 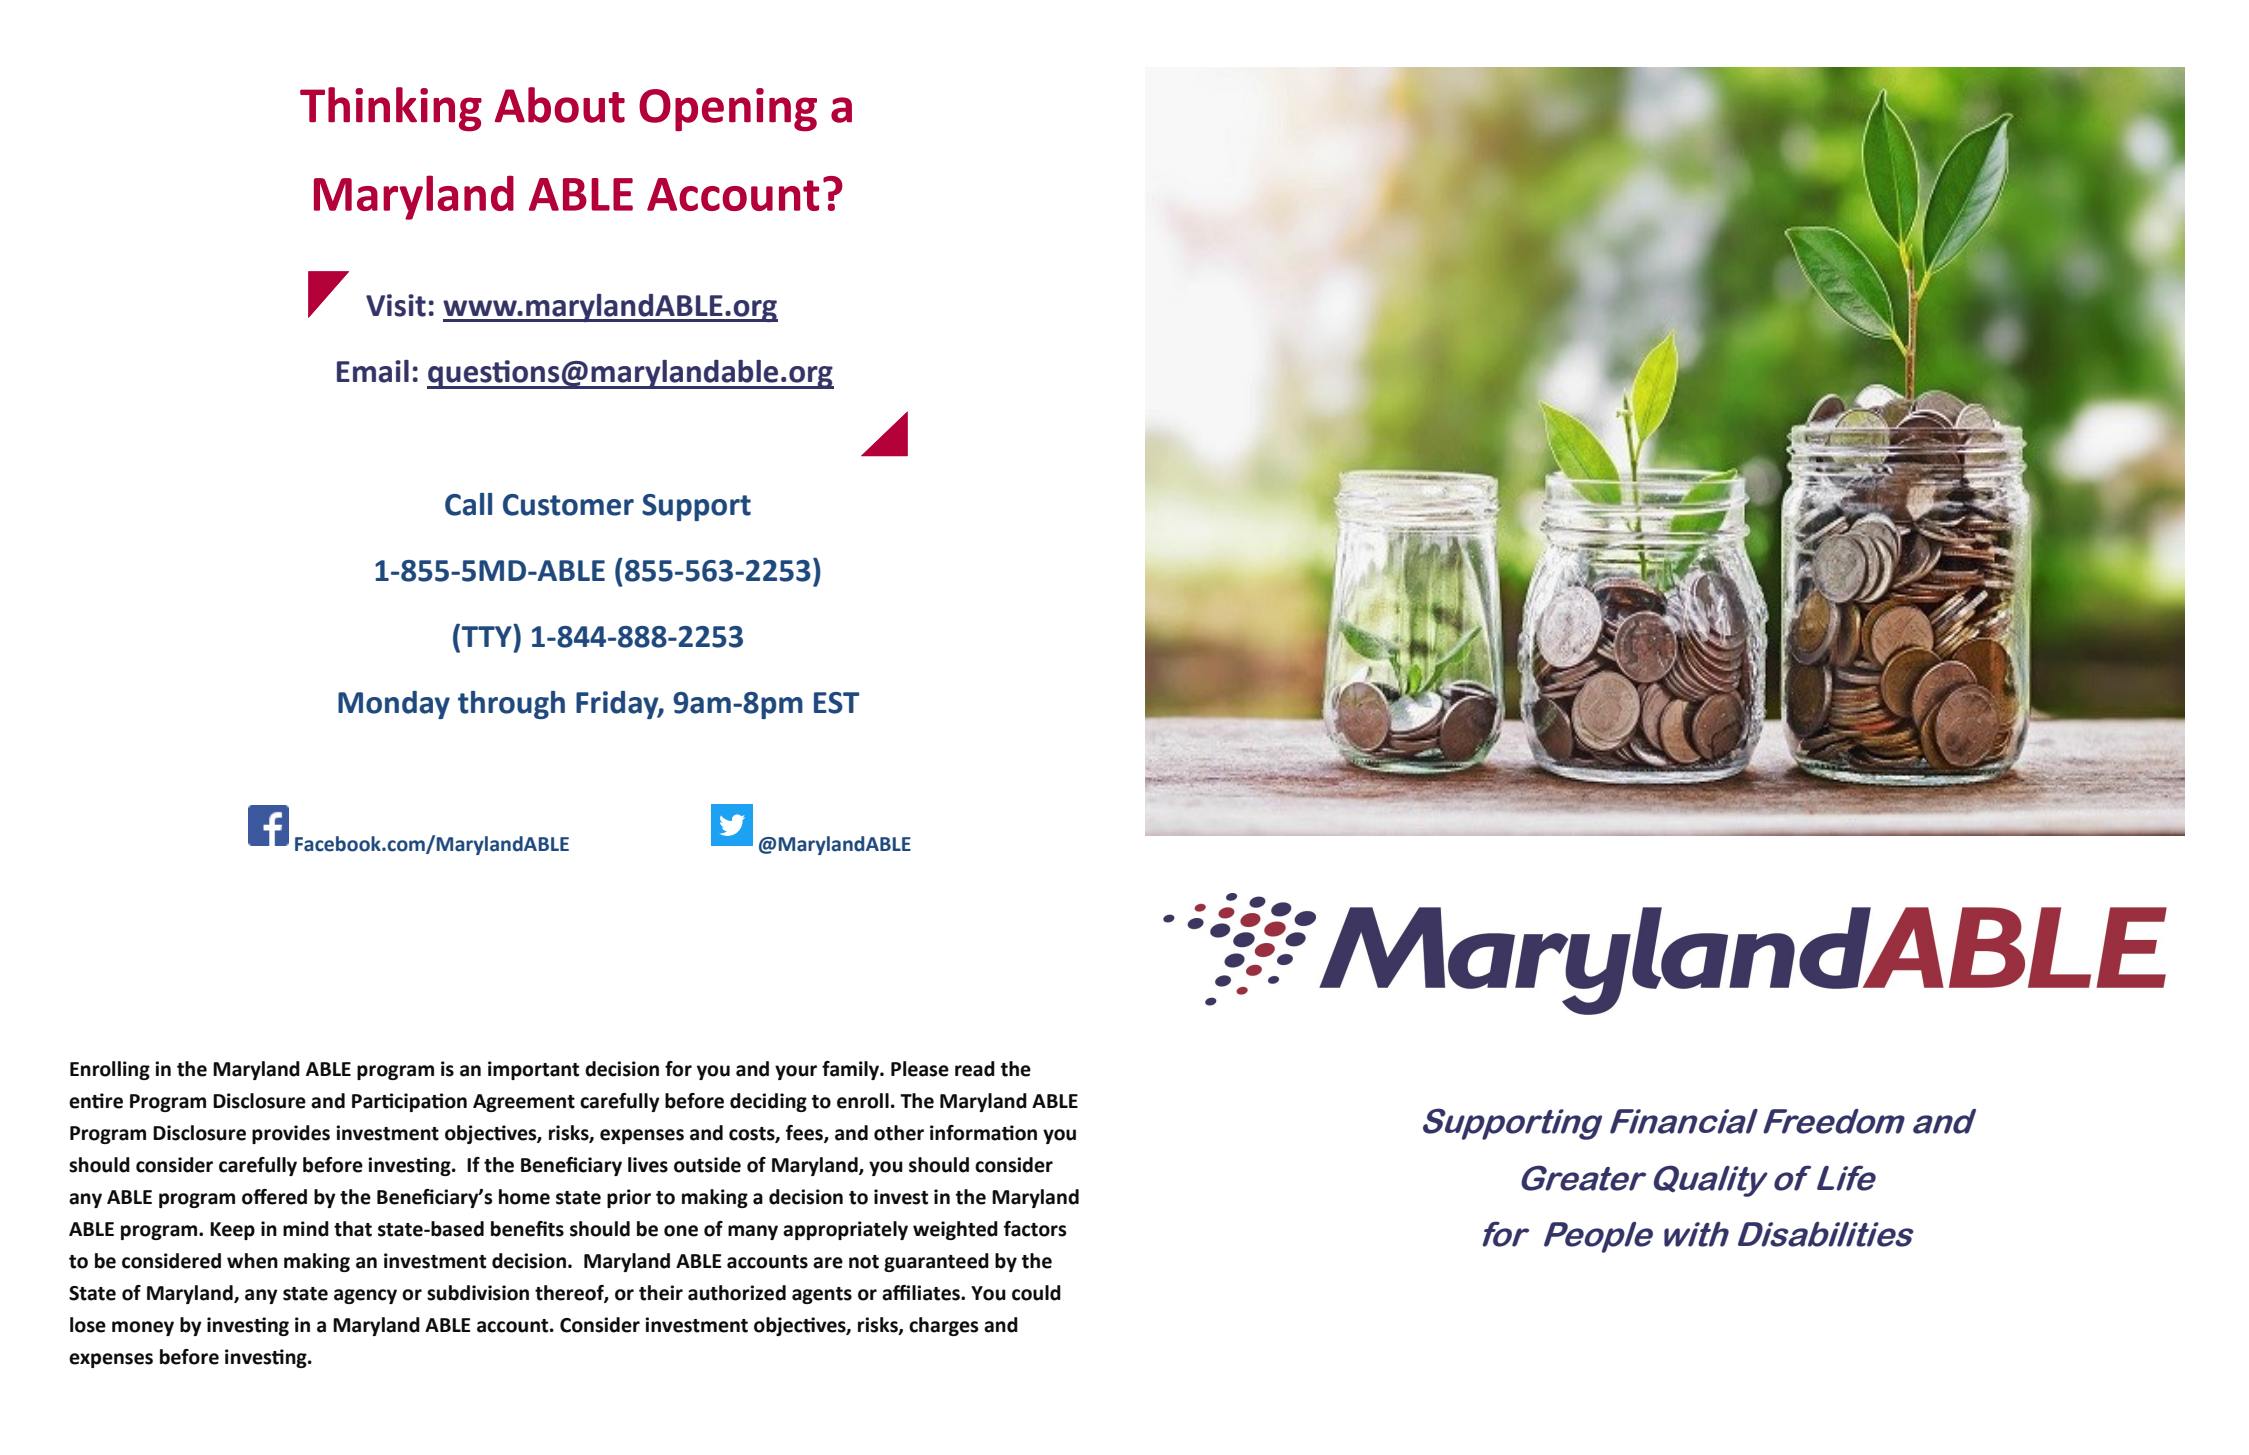 I want to click on Please, so click(x=920, y=1069).
